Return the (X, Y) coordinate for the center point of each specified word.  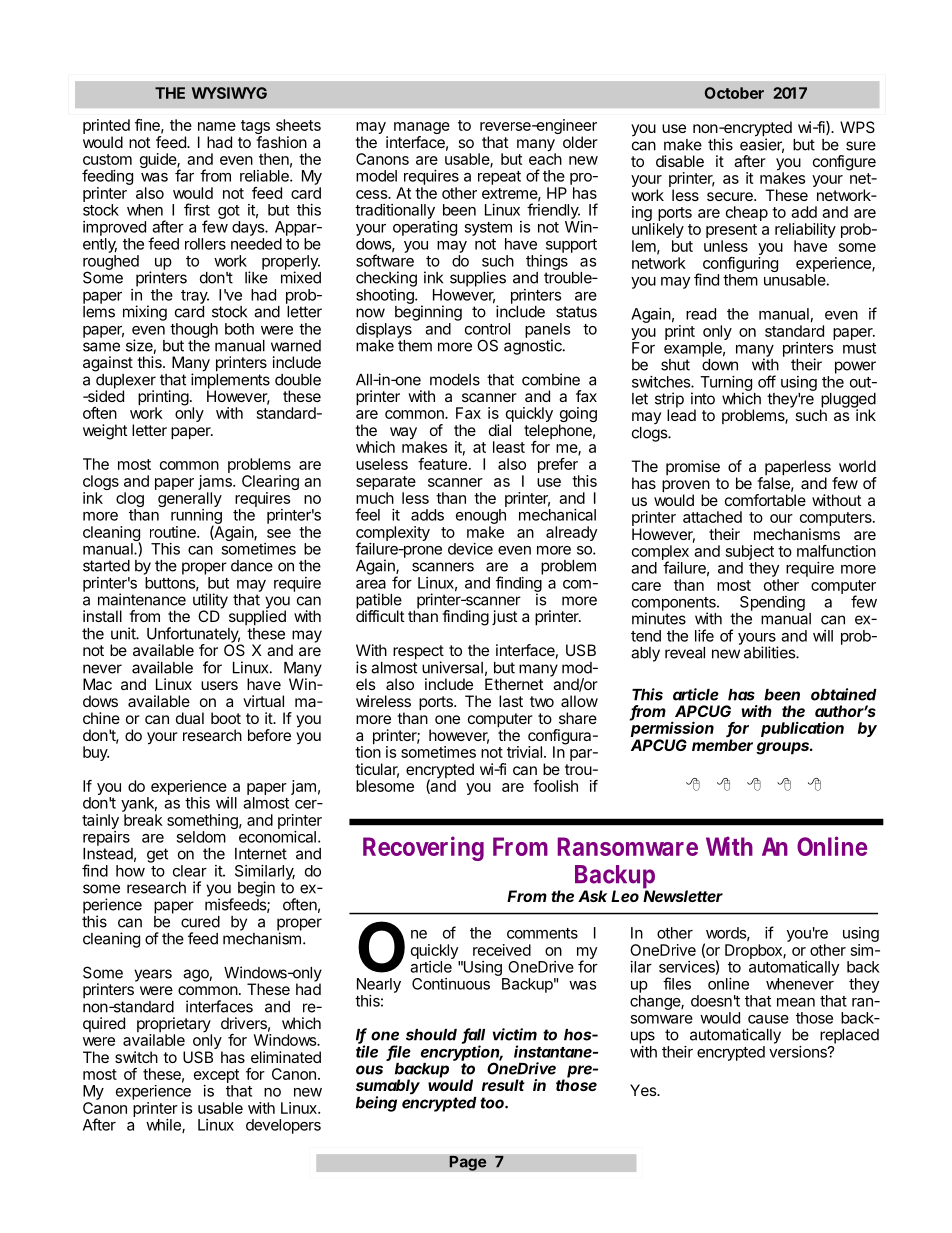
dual (190, 718)
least (509, 447)
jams (216, 484)
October (734, 93)
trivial (524, 752)
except (216, 1077)
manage (422, 129)
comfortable (765, 500)
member (722, 745)
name (217, 126)
